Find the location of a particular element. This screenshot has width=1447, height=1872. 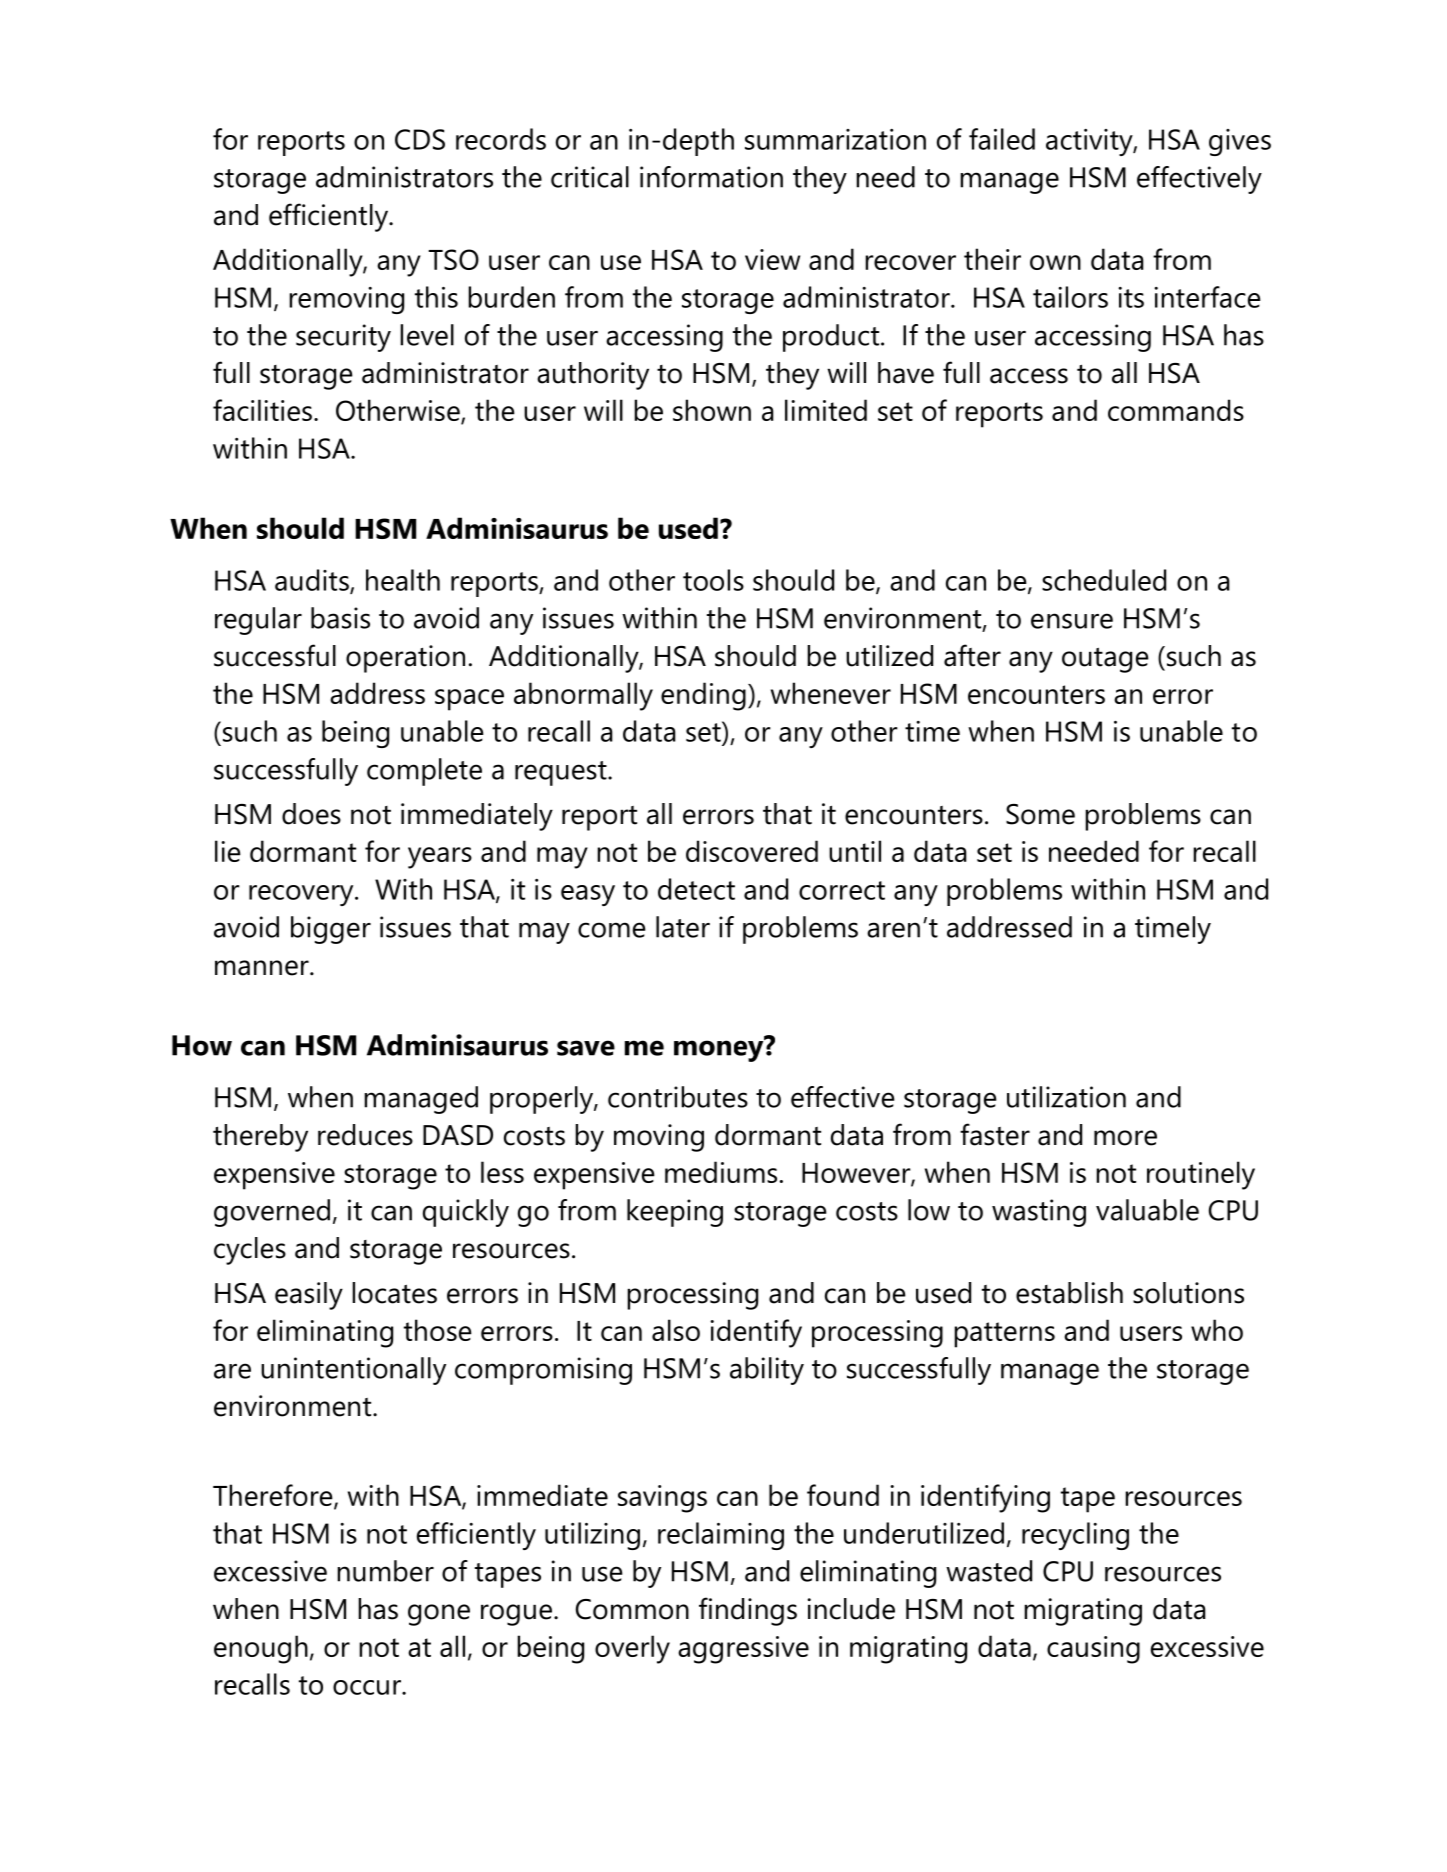

failed is located at coordinates (1002, 139).
